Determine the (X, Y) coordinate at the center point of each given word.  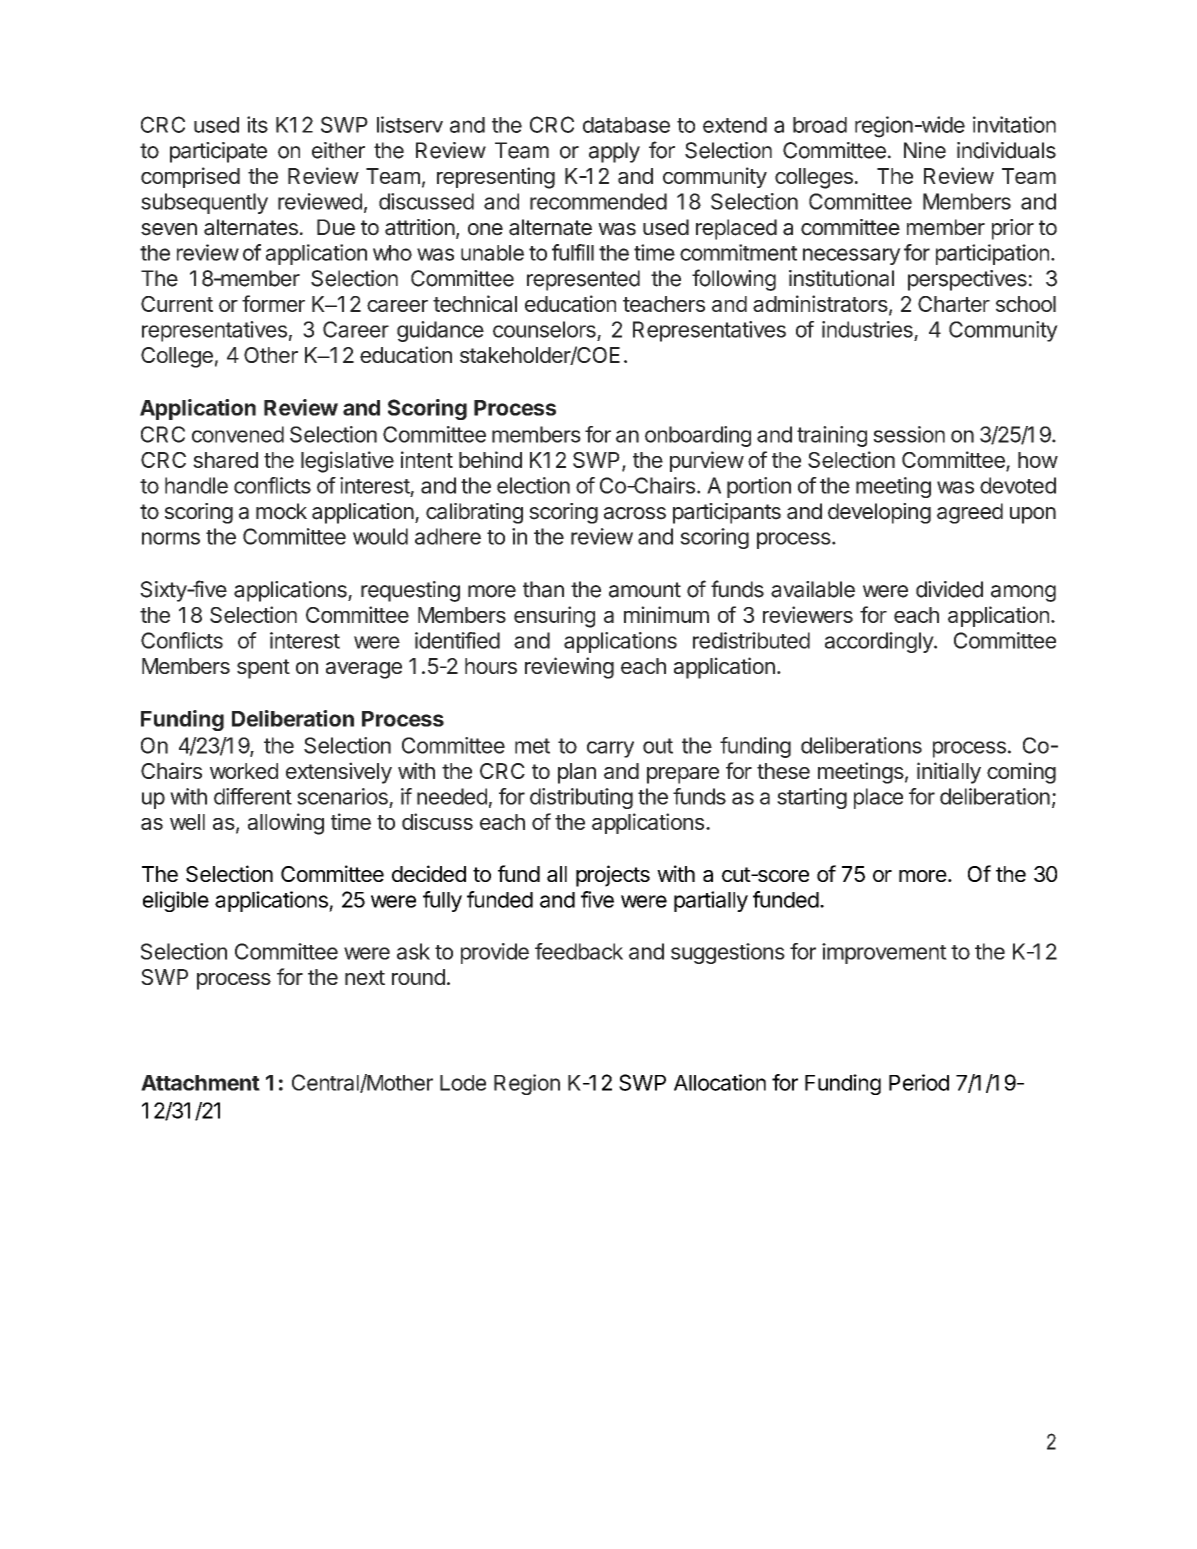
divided (949, 589)
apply (614, 152)
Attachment (200, 1083)
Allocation (720, 1082)
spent (263, 669)
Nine (925, 150)
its (257, 124)
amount (645, 590)
